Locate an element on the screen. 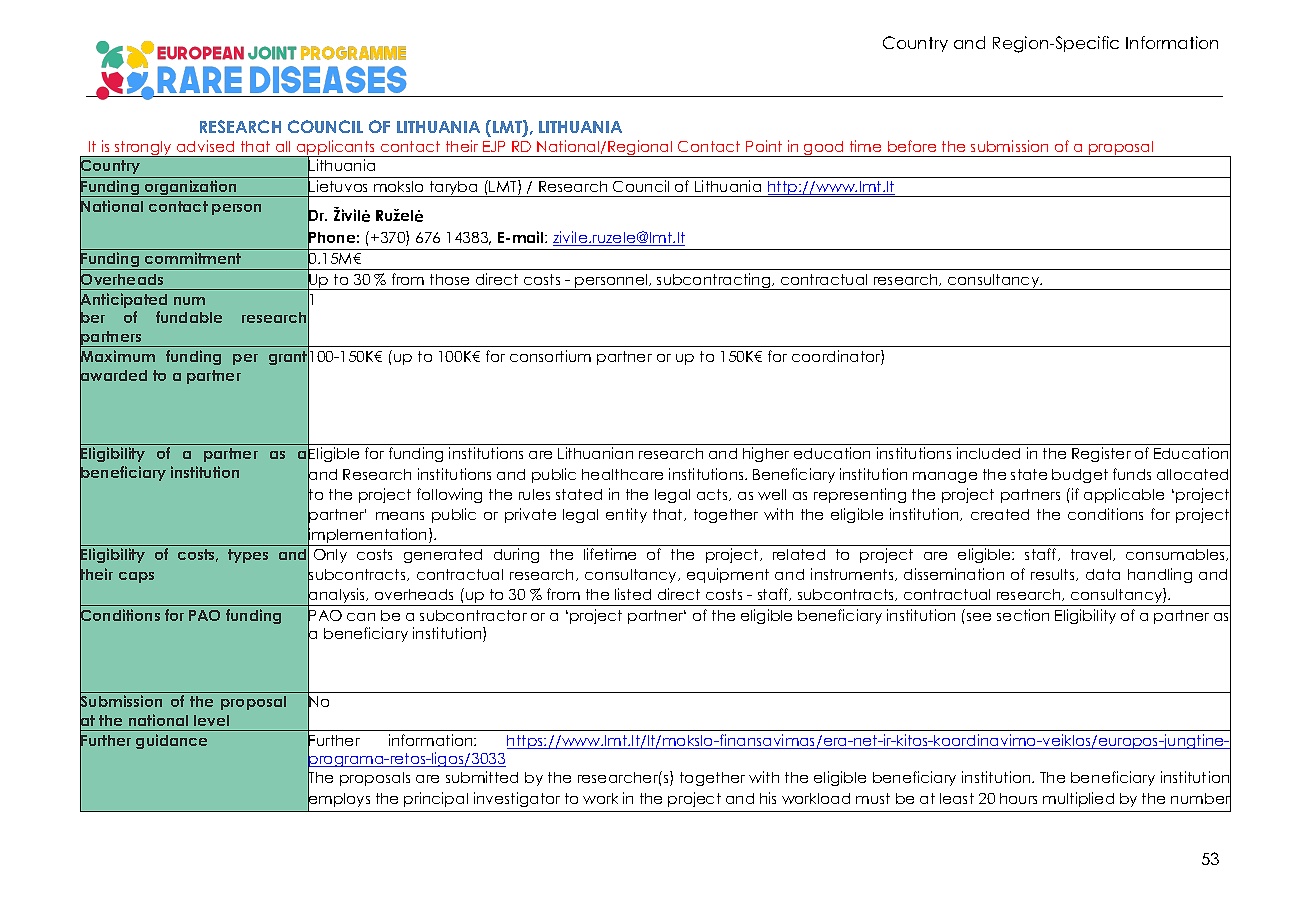  Point is located at coordinates (764, 146).
